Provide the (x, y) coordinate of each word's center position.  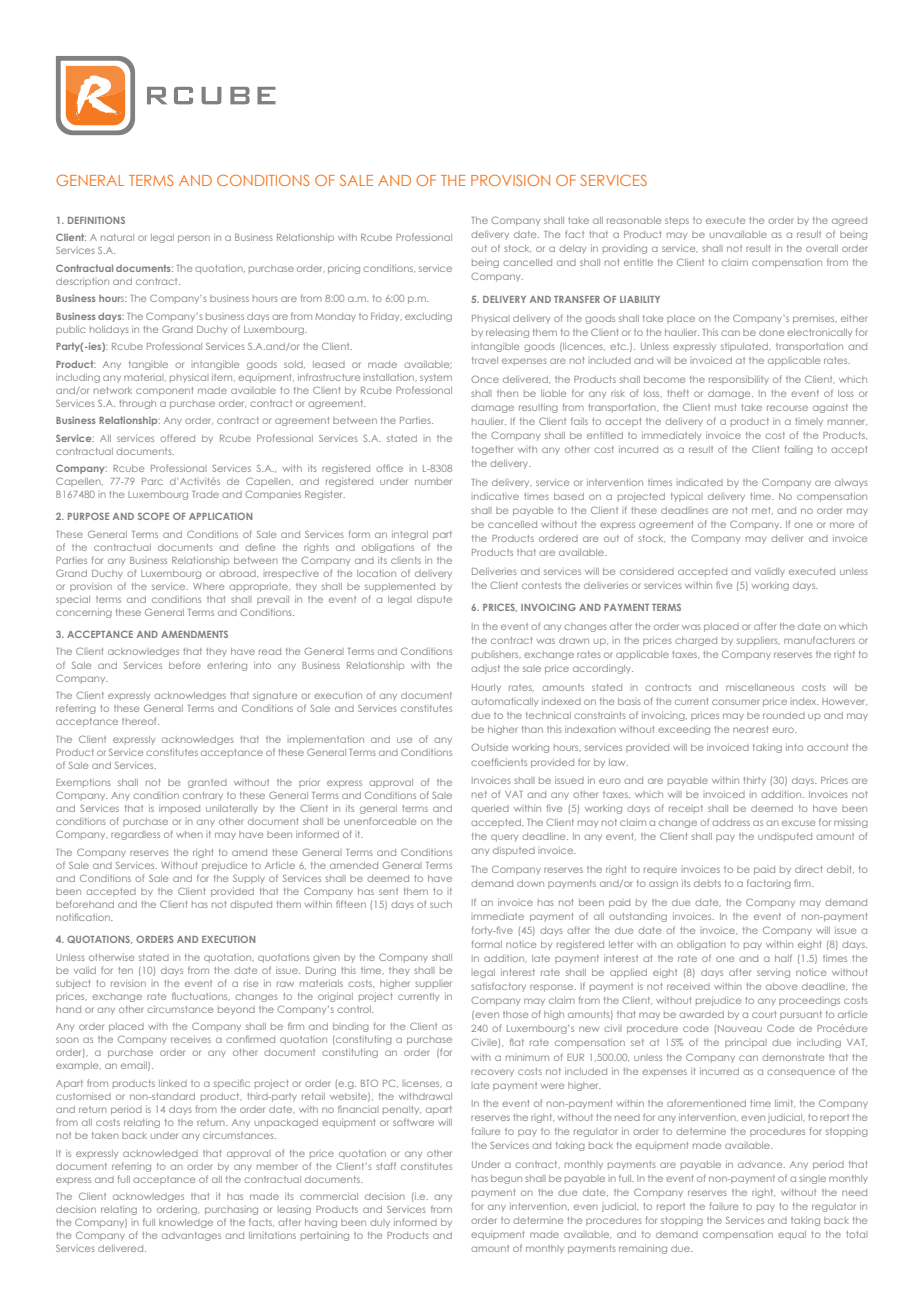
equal (792, 1235)
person (194, 239)
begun (506, 1179)
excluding (428, 317)
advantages (191, 1236)
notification (84, 917)
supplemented (400, 587)
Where (208, 586)
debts (707, 883)
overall (822, 248)
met (762, 510)
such (441, 904)
